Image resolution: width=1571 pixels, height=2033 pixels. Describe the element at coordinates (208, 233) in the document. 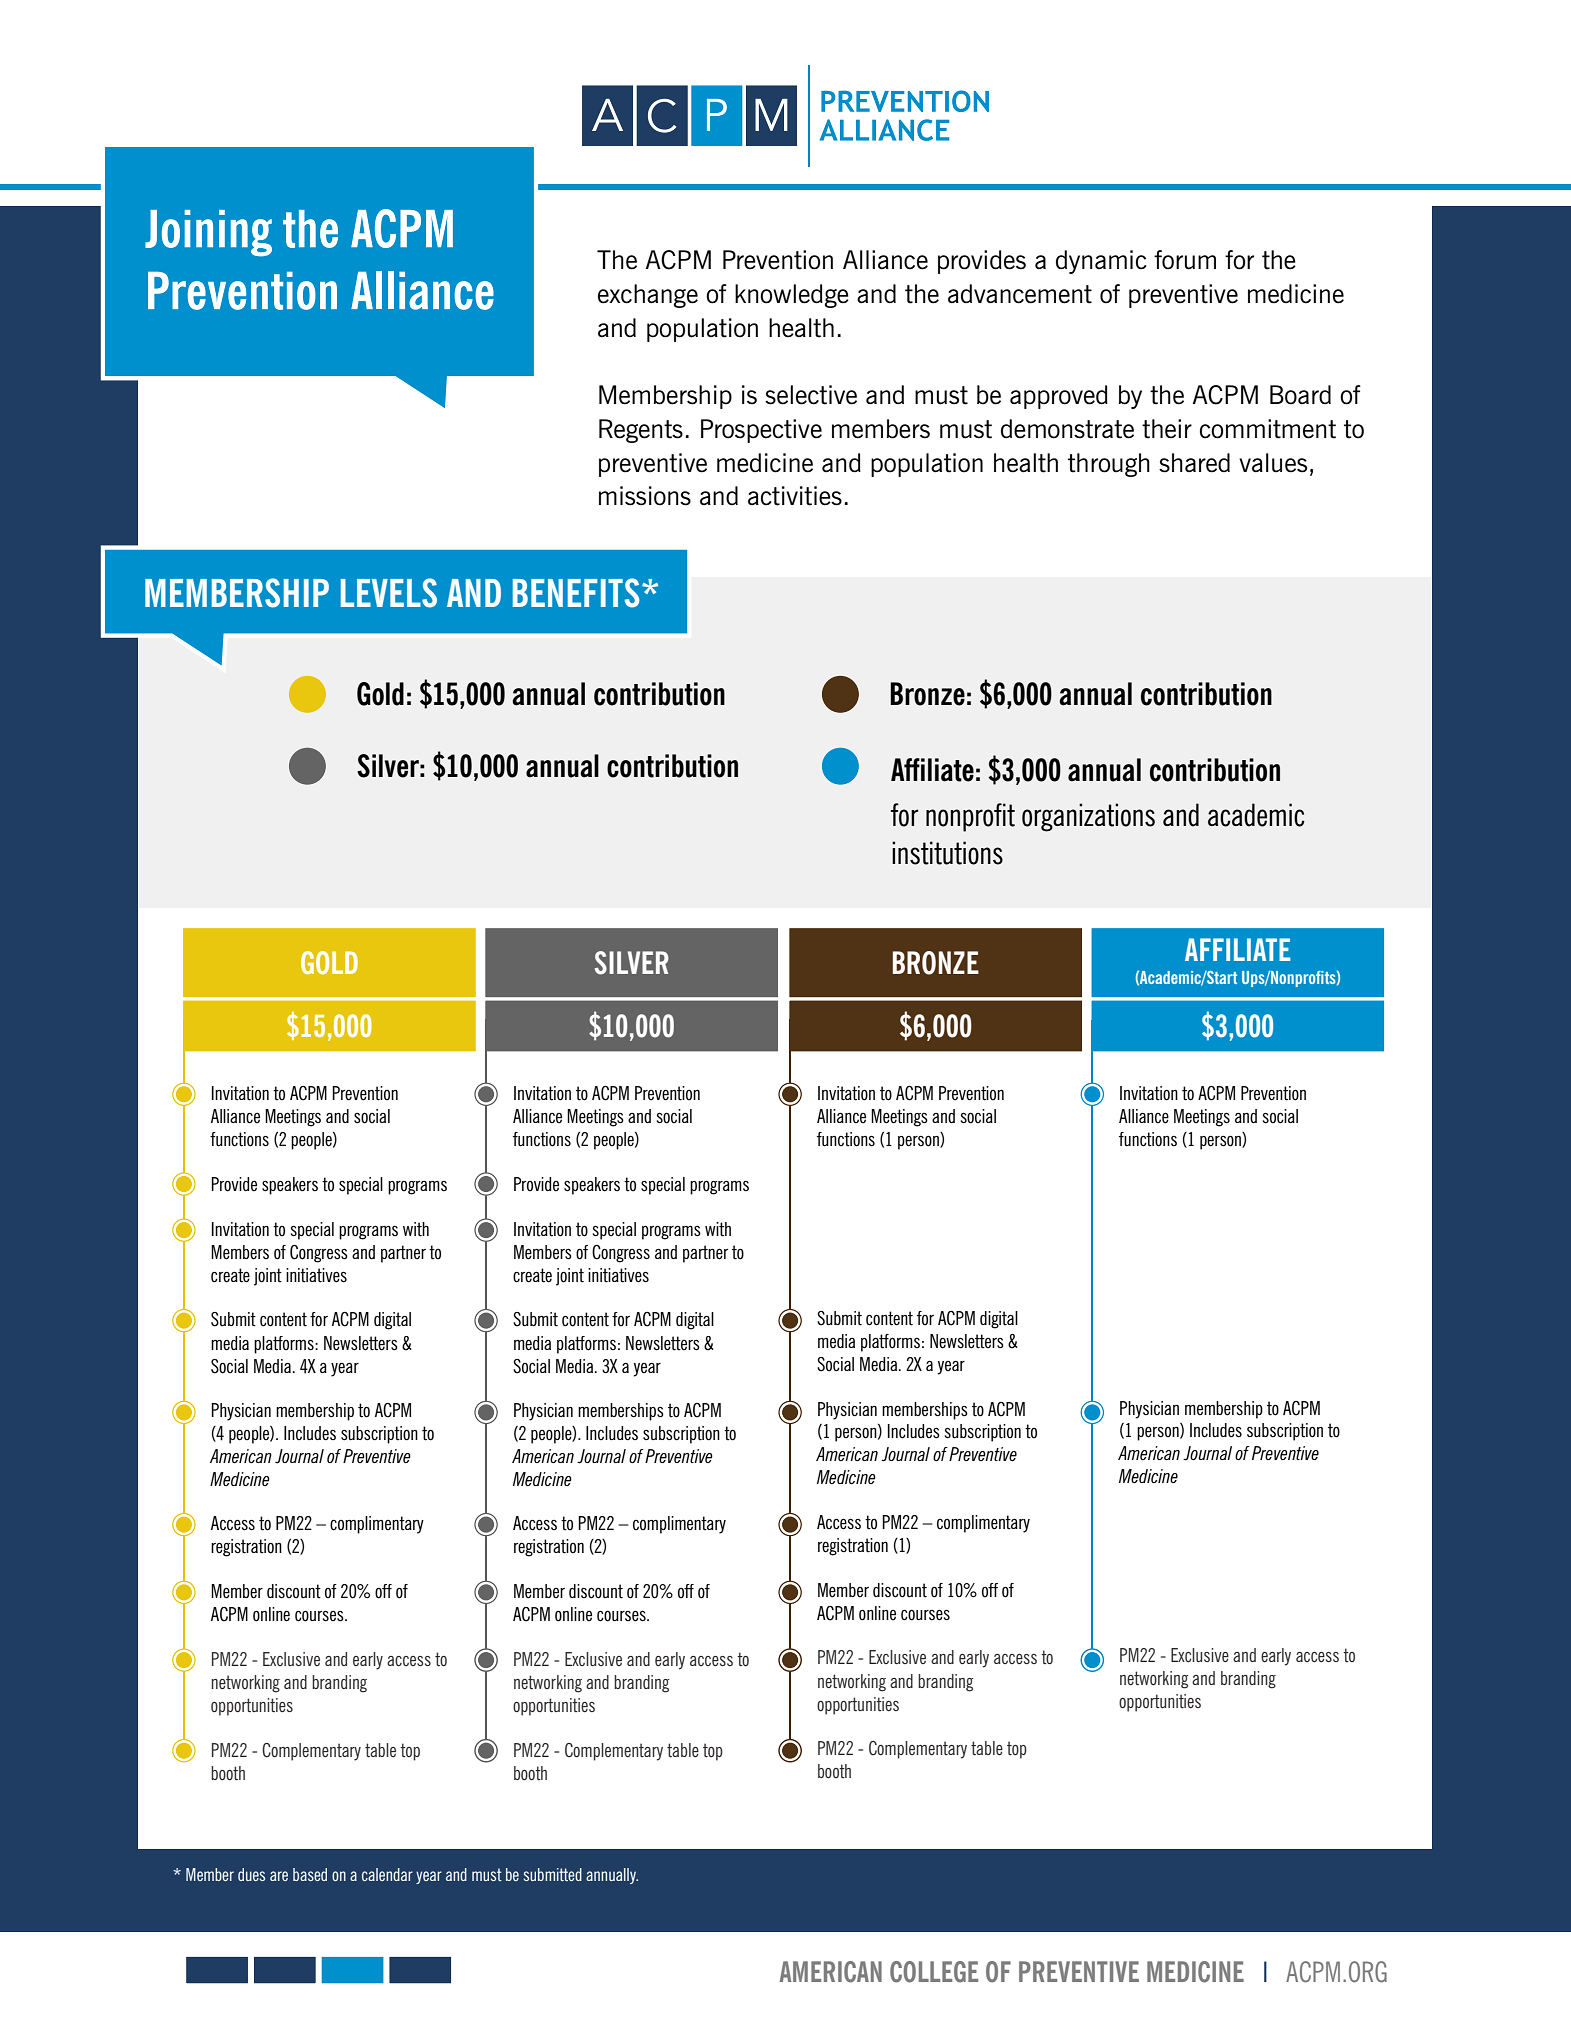

I see `Joining` at that location.
